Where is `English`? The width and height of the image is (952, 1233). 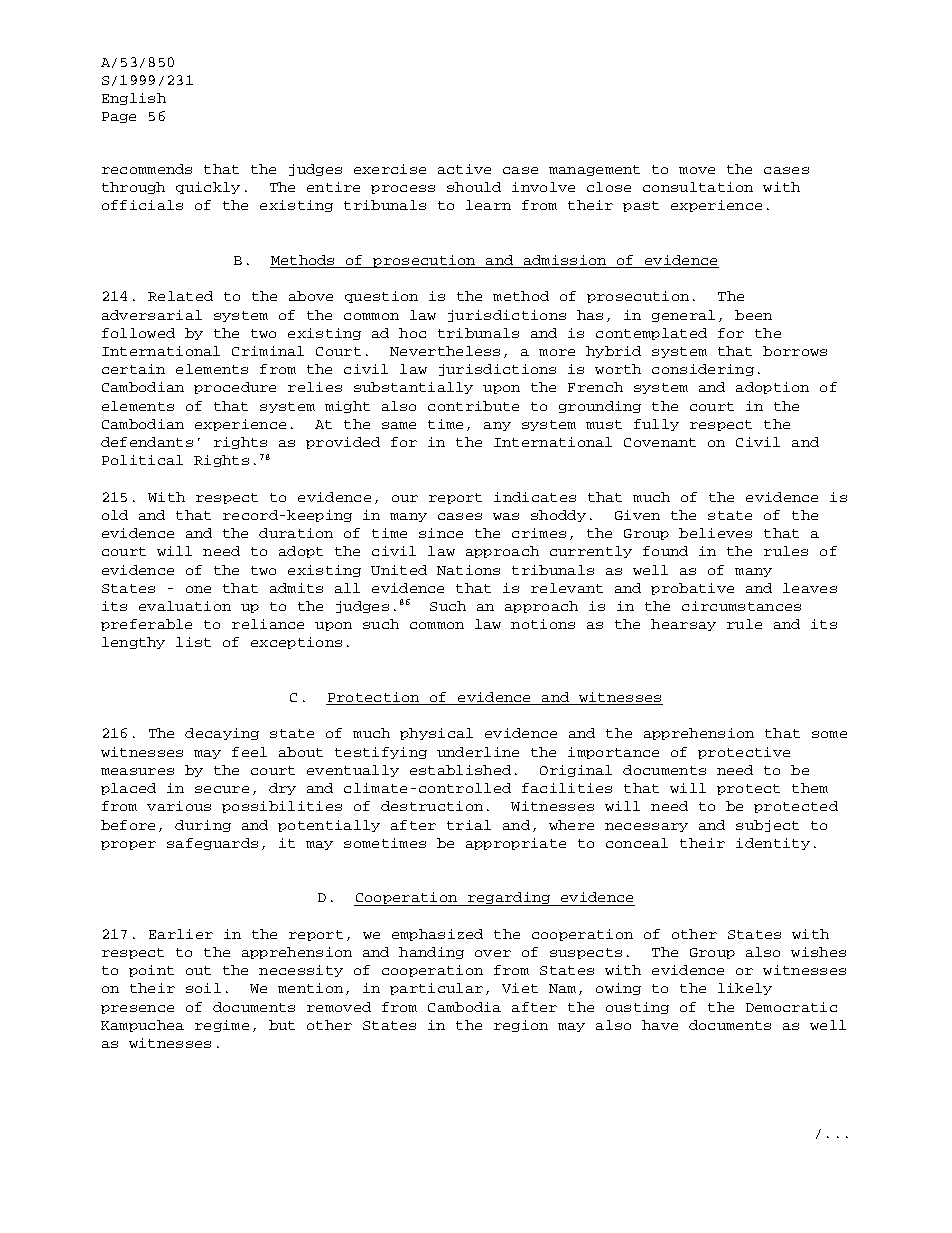 English is located at coordinates (134, 99).
